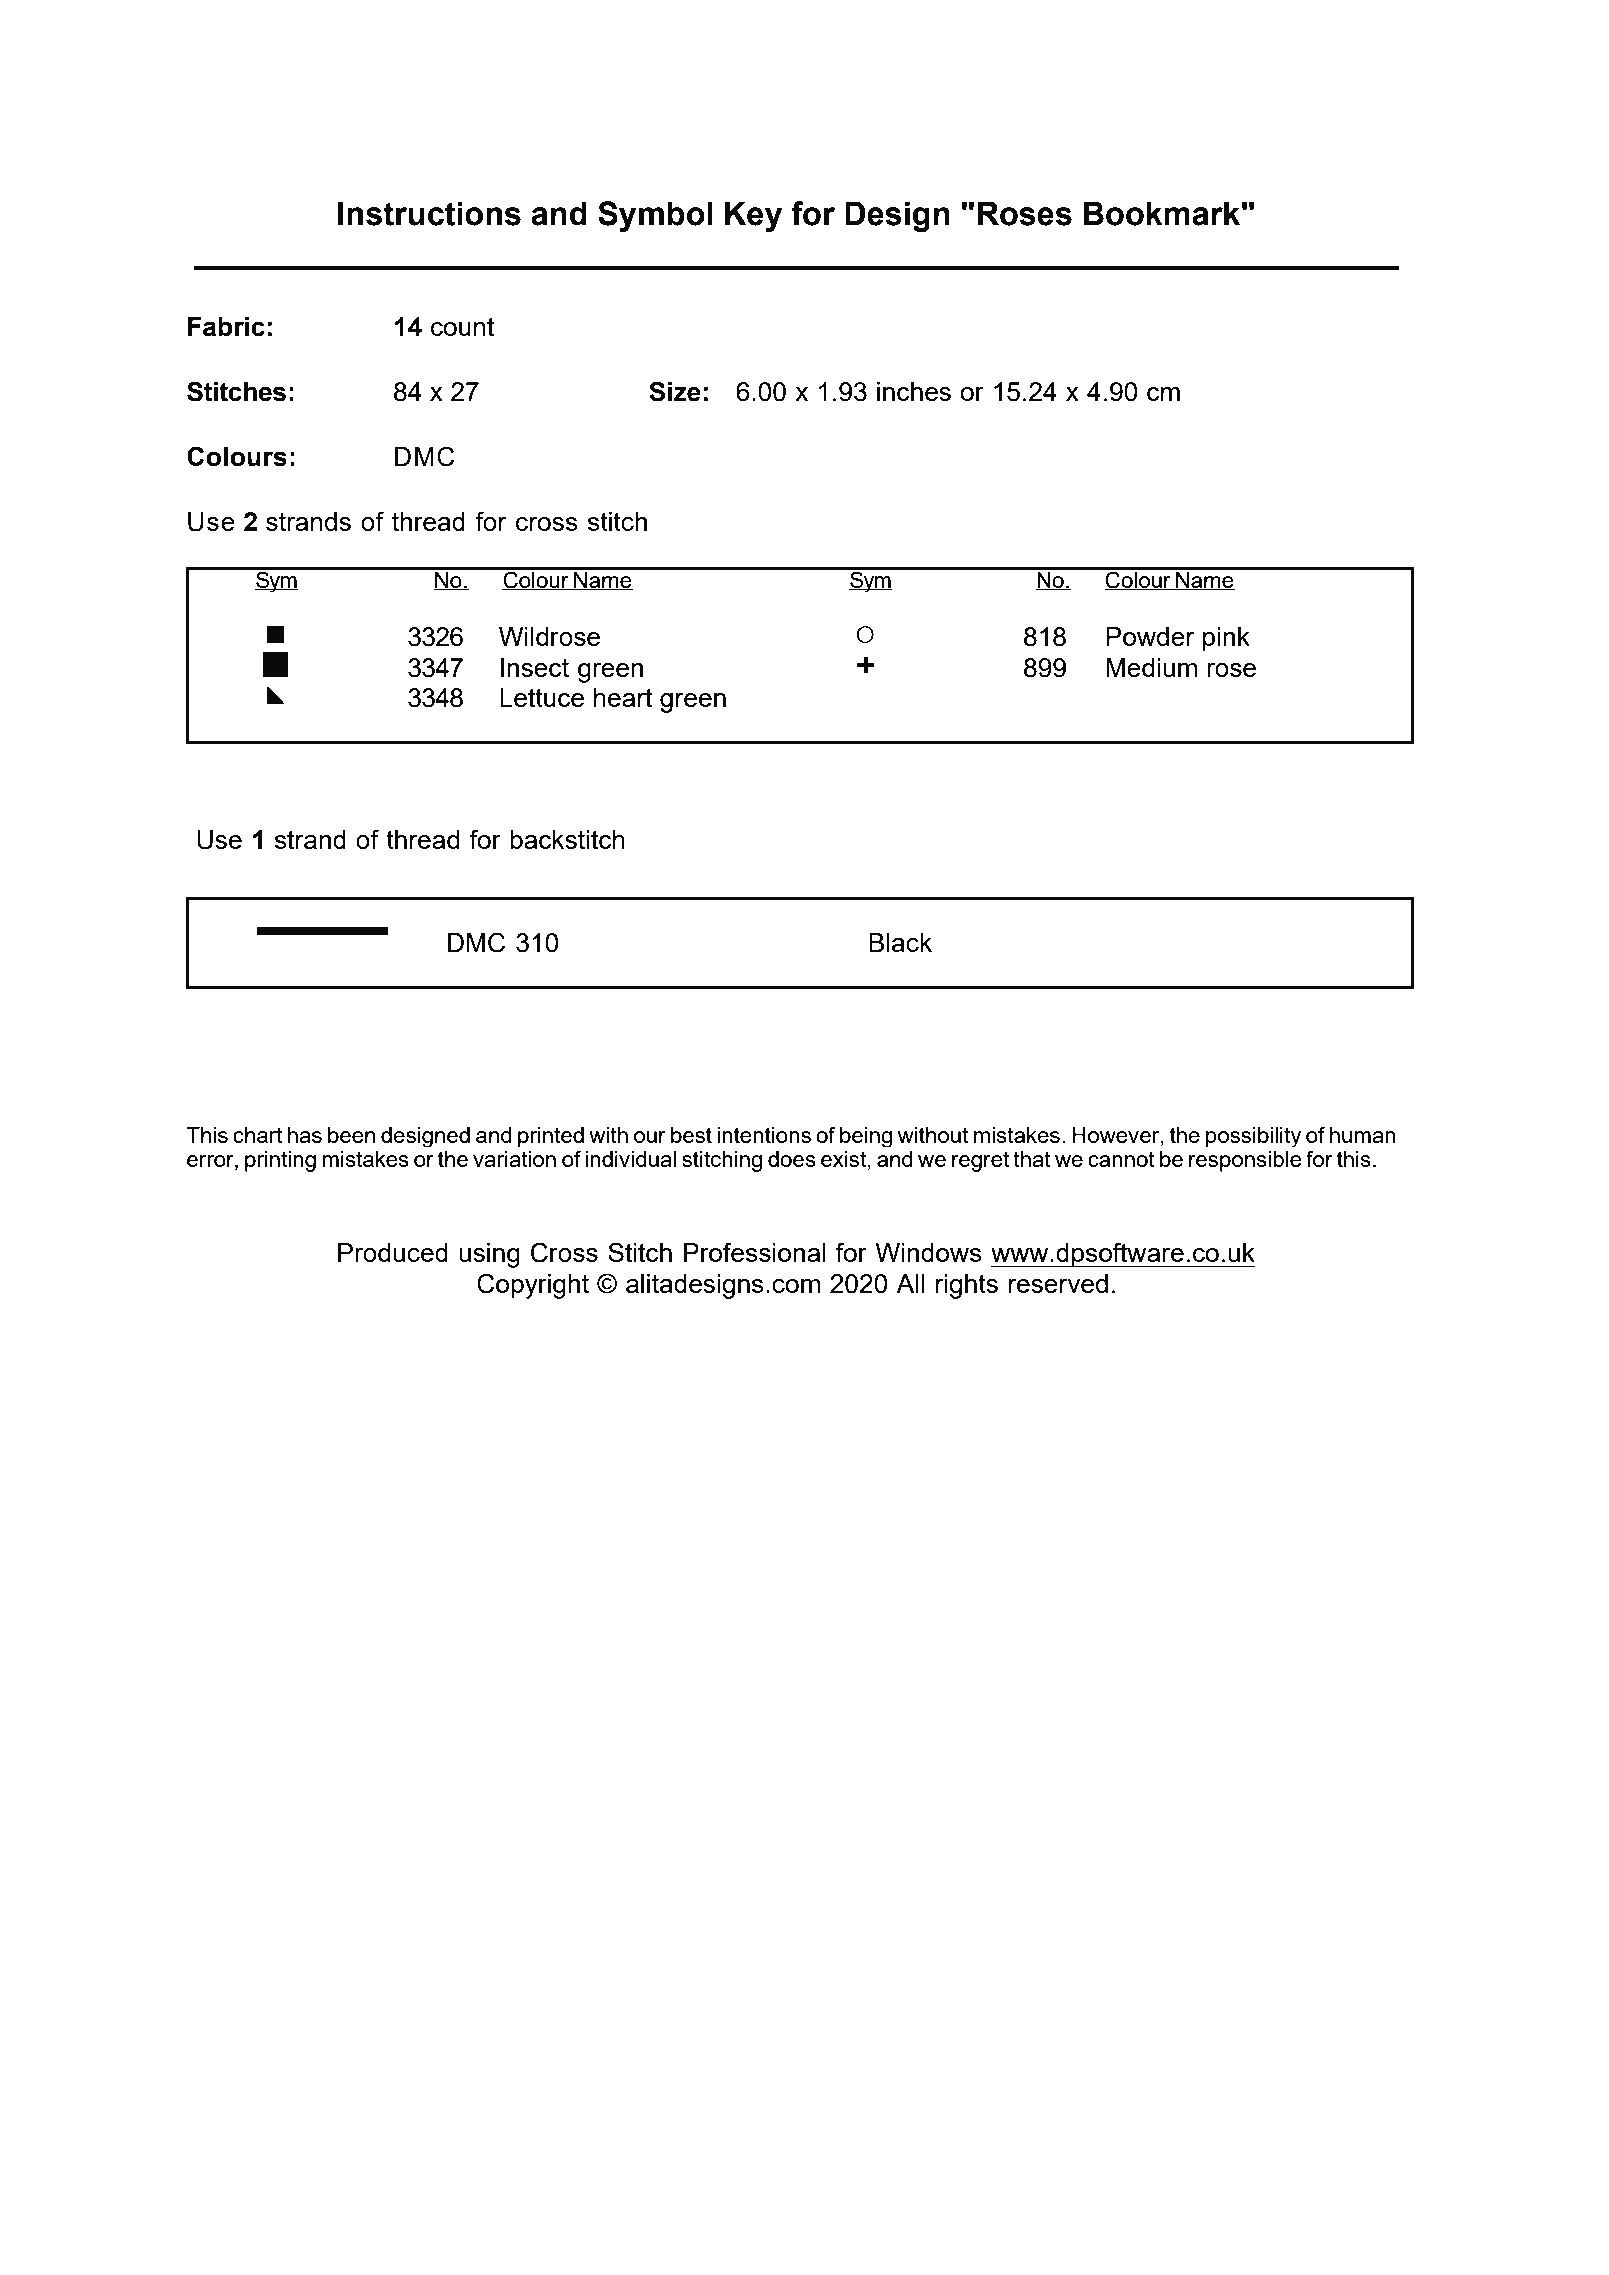  I want to click on count, so click(462, 327).
